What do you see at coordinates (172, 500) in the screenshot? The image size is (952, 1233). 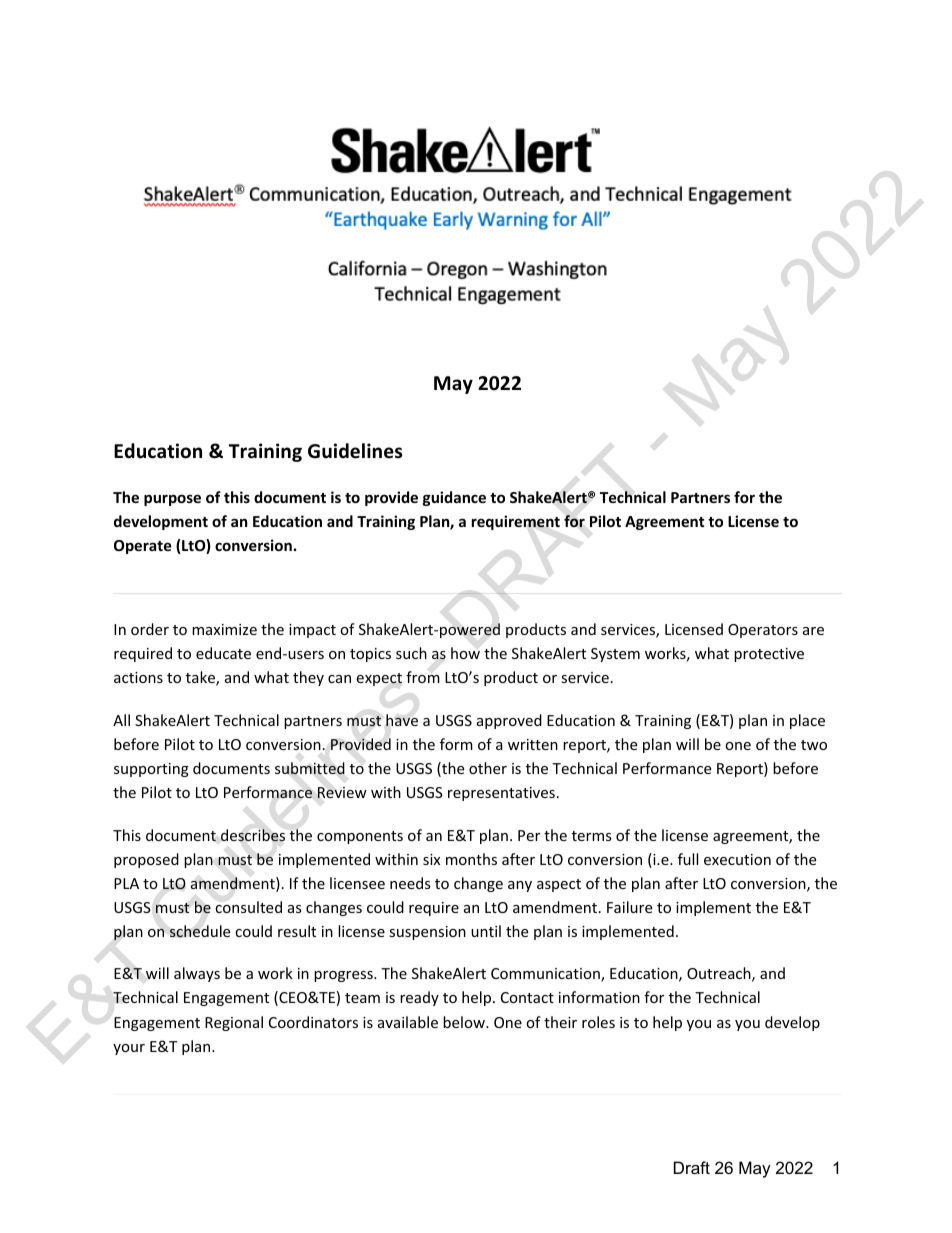 I see `purpose` at bounding box center [172, 500].
